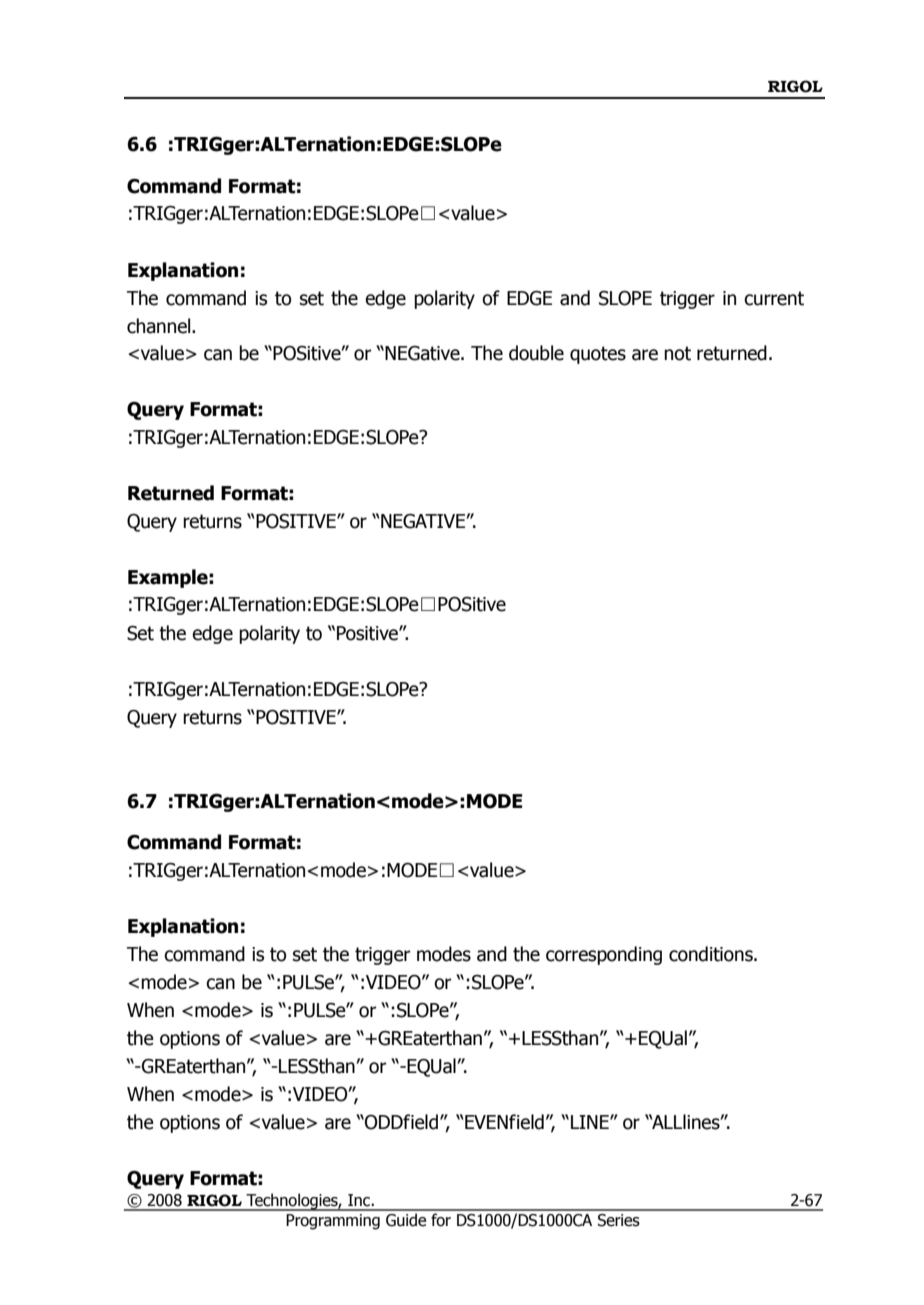 This screenshot has width=924, height=1305. Describe the element at coordinates (536, 353) in the screenshot. I see `double` at that location.
